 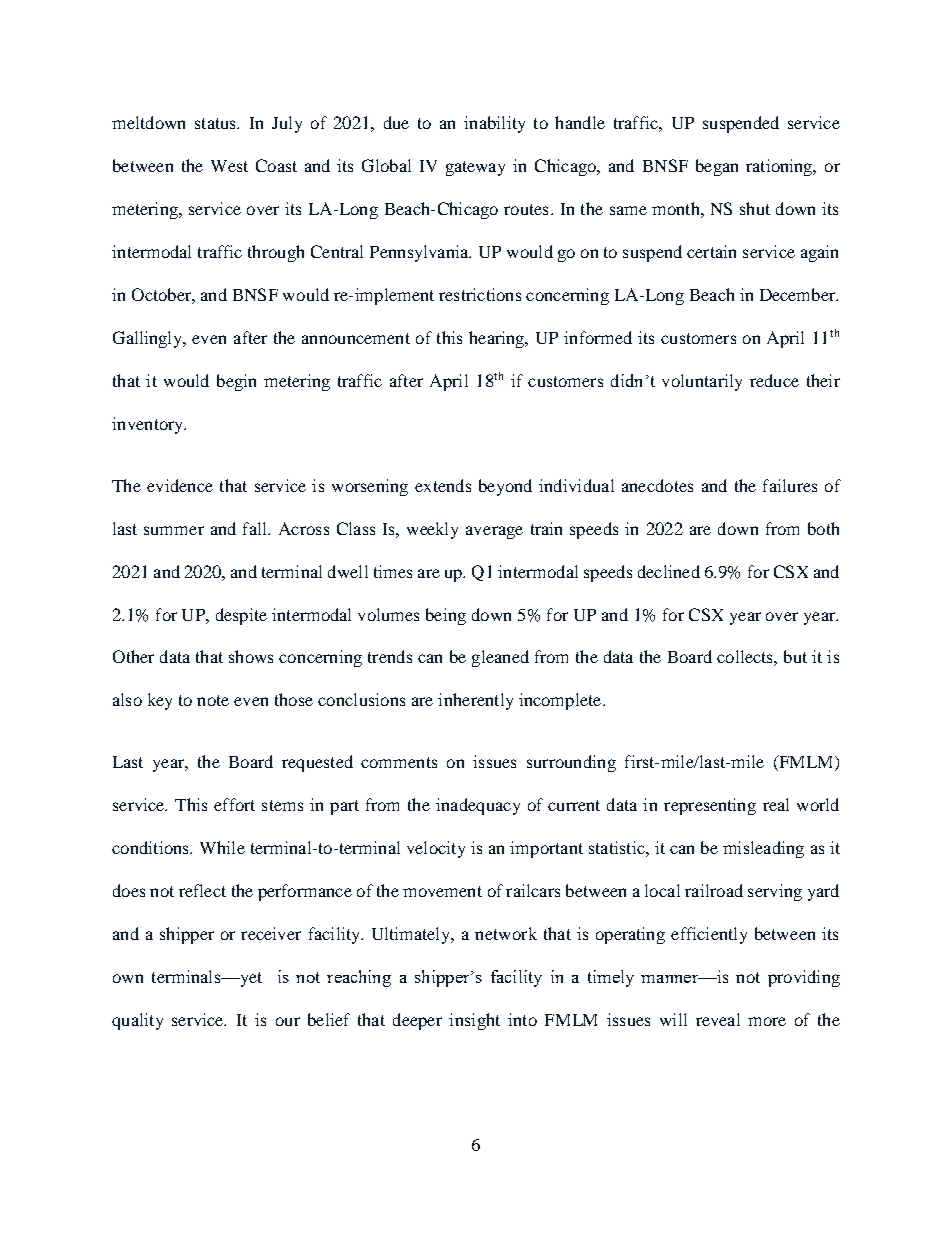 I want to click on extends, so click(x=443, y=485).
